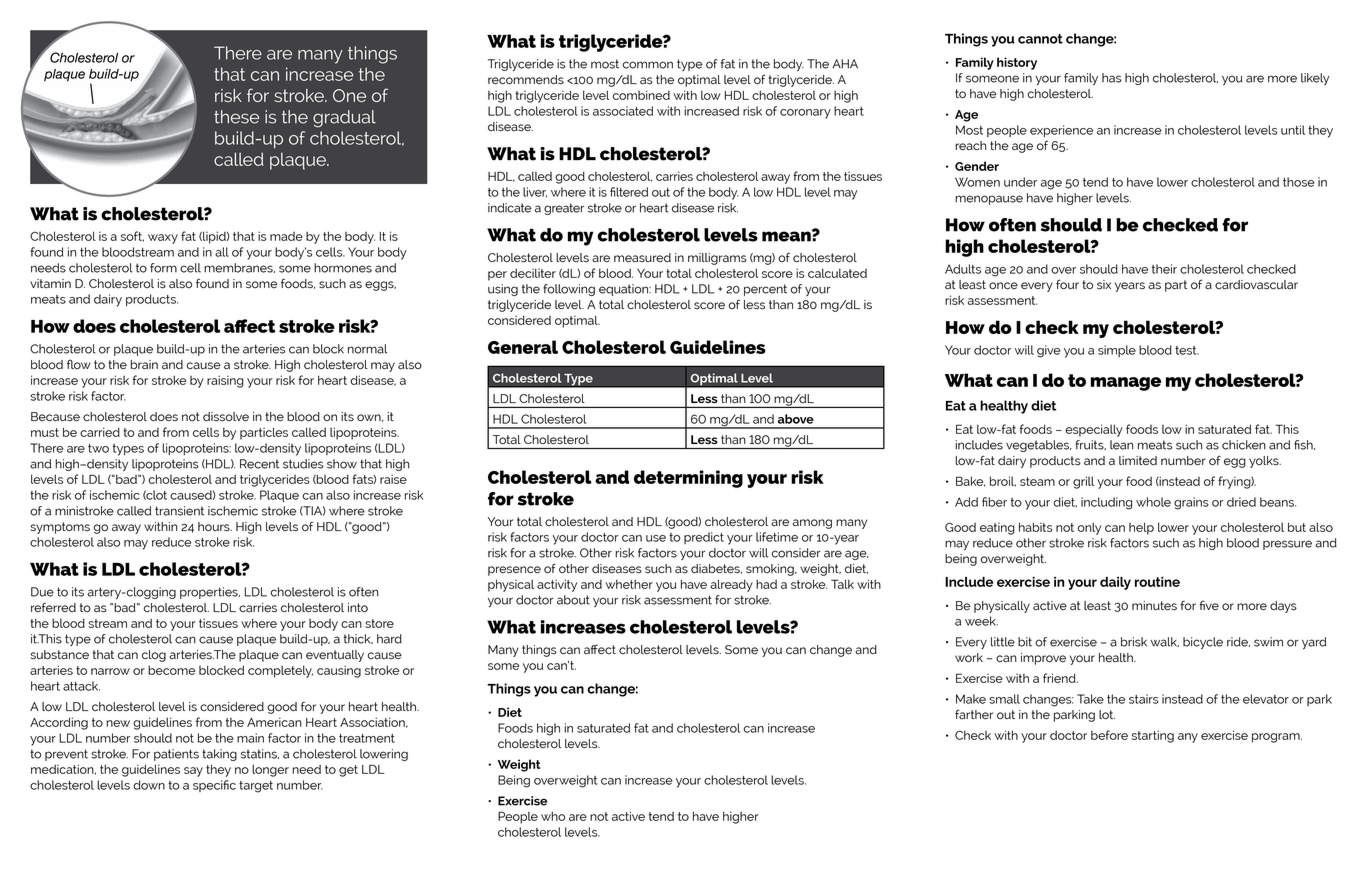  Describe the element at coordinates (1112, 78) in the document. I see `has` at that location.
